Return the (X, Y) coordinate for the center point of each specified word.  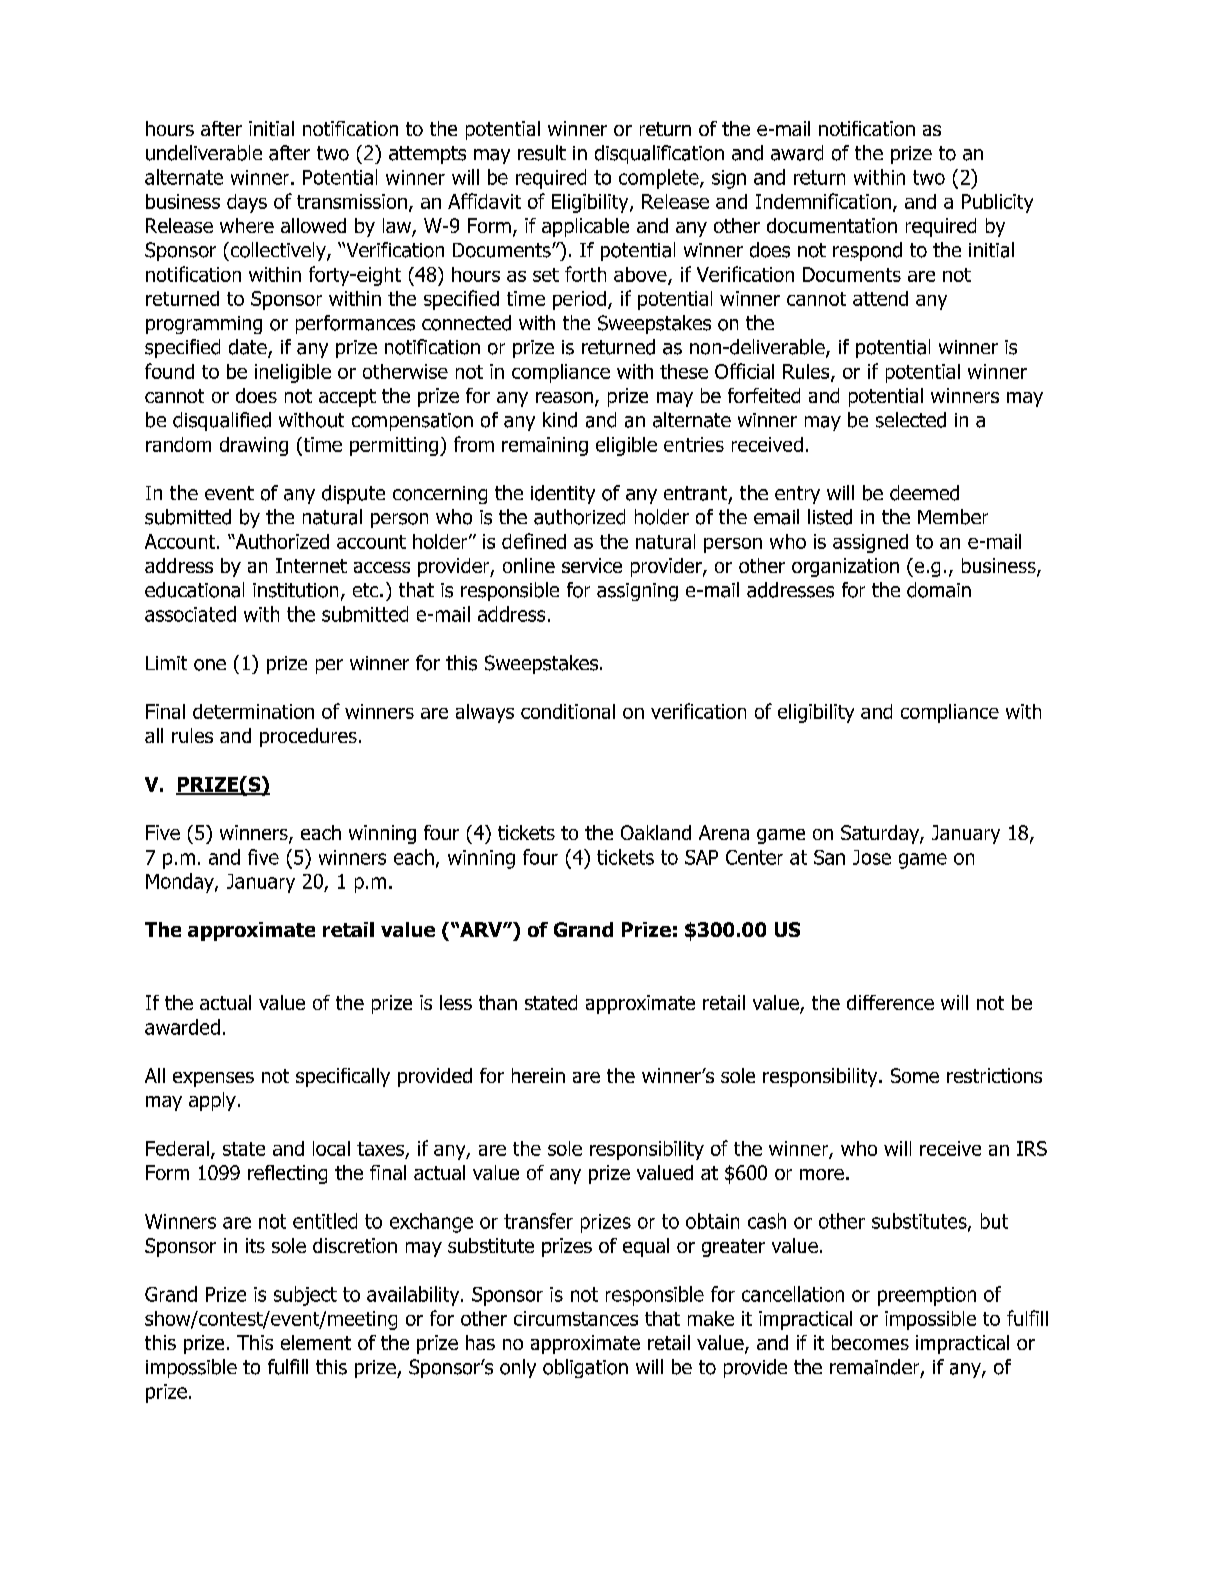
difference (890, 1002)
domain (939, 590)
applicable (585, 227)
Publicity (997, 203)
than (498, 1002)
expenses (213, 1079)
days (247, 203)
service (592, 565)
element (316, 1342)
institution (295, 590)
